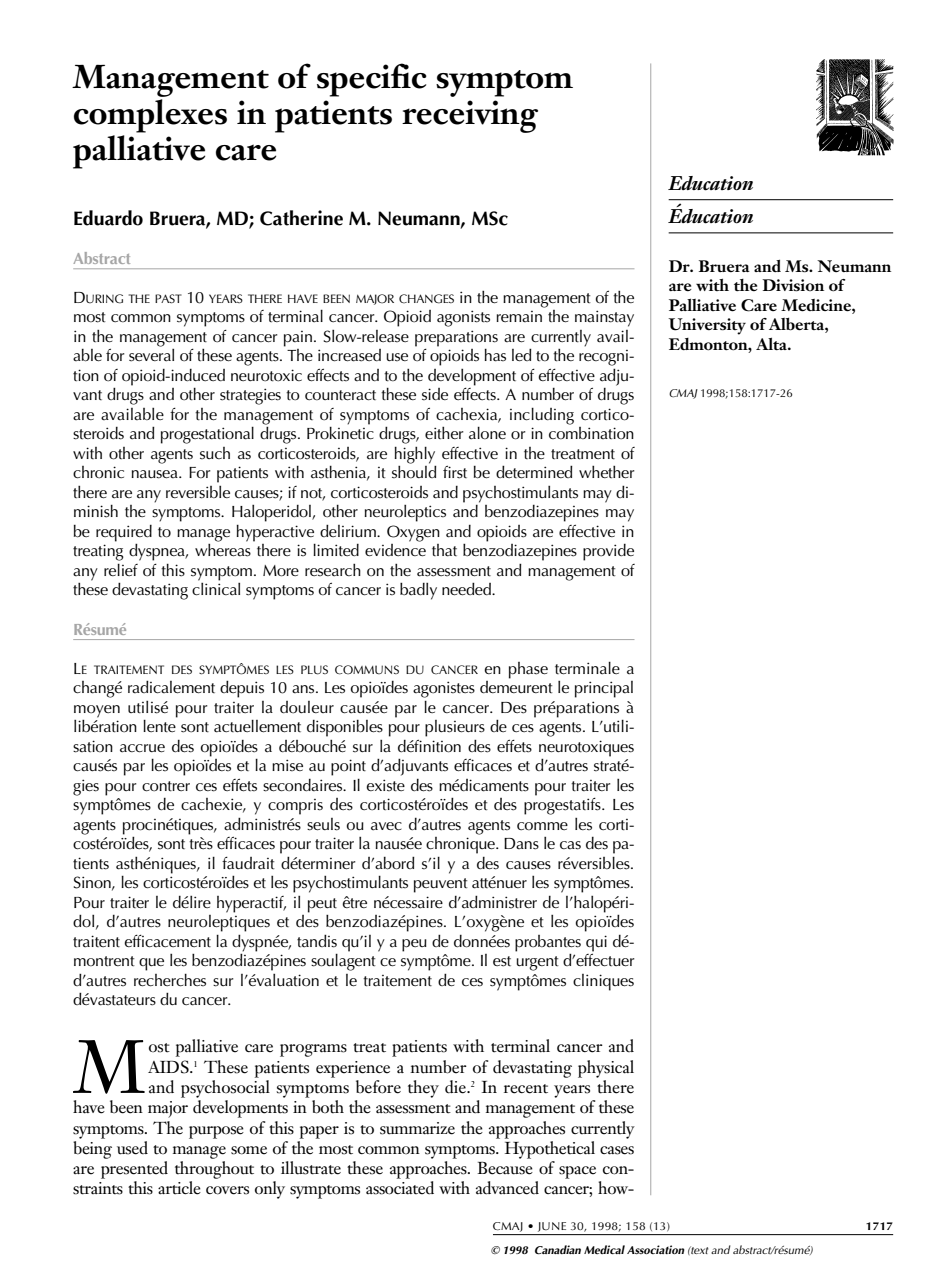 The width and height of the screenshot is (950, 1288). What do you see at coordinates (521, 844) in the screenshot?
I see `Dans` at bounding box center [521, 844].
